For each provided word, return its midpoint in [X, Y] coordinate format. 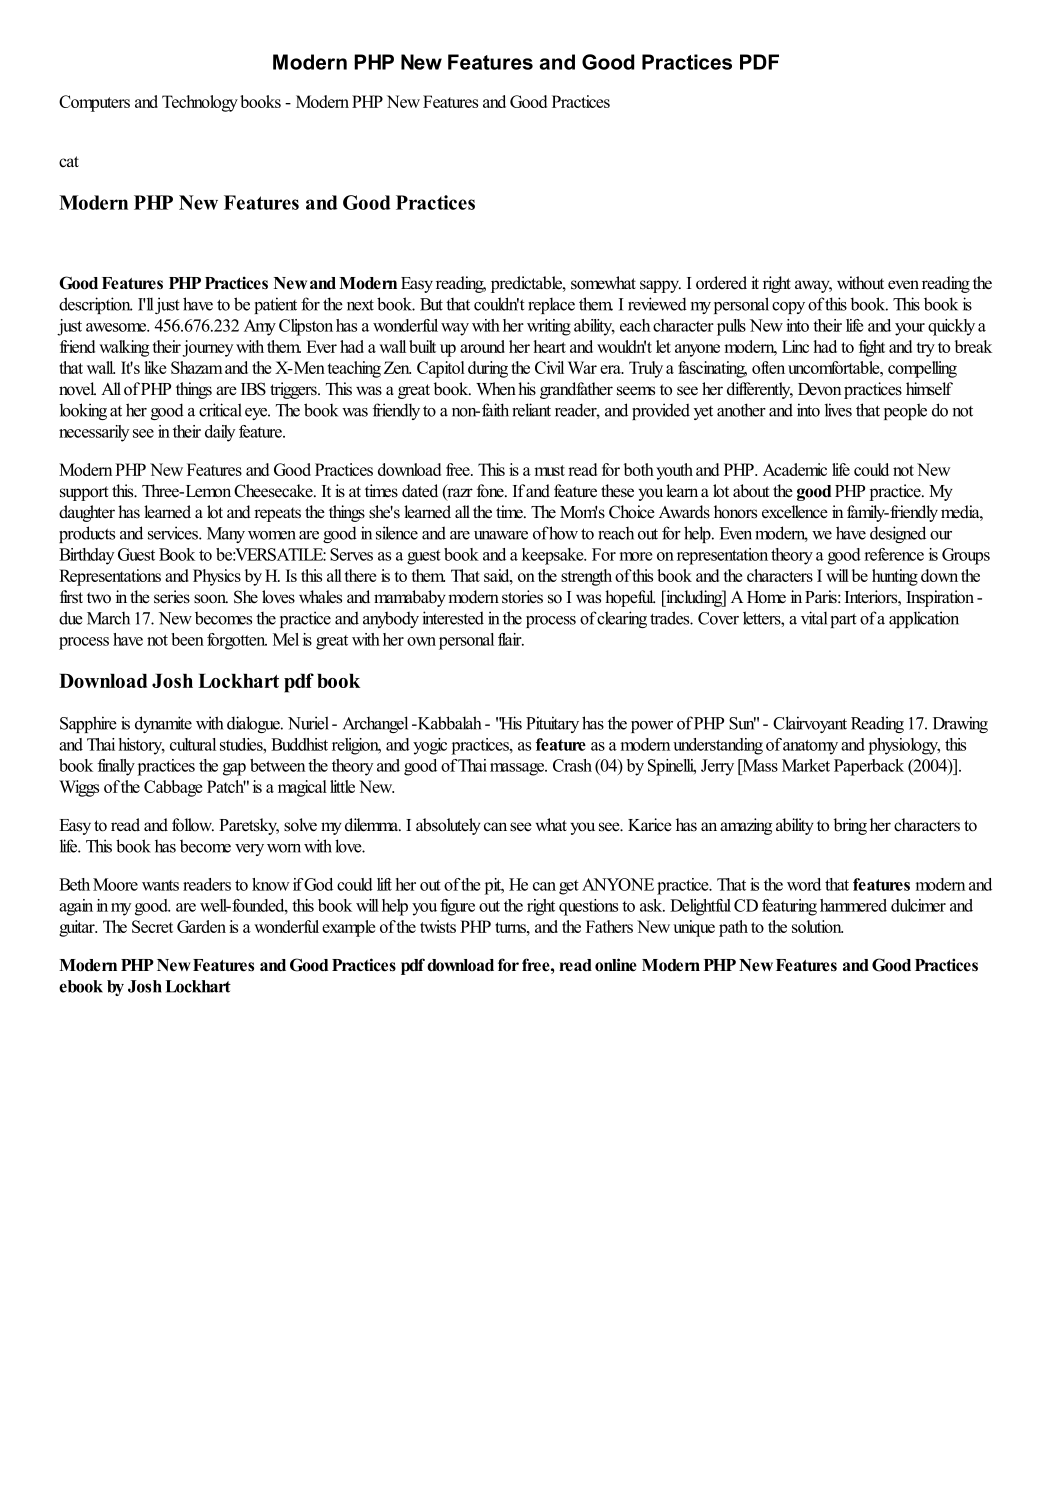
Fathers [609, 926]
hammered [853, 905]
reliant [531, 410]
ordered [721, 283]
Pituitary [552, 724]
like [155, 367]
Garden [201, 926]
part [844, 620]
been [187, 639]
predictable [527, 284]
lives [838, 410]
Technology [200, 103]
